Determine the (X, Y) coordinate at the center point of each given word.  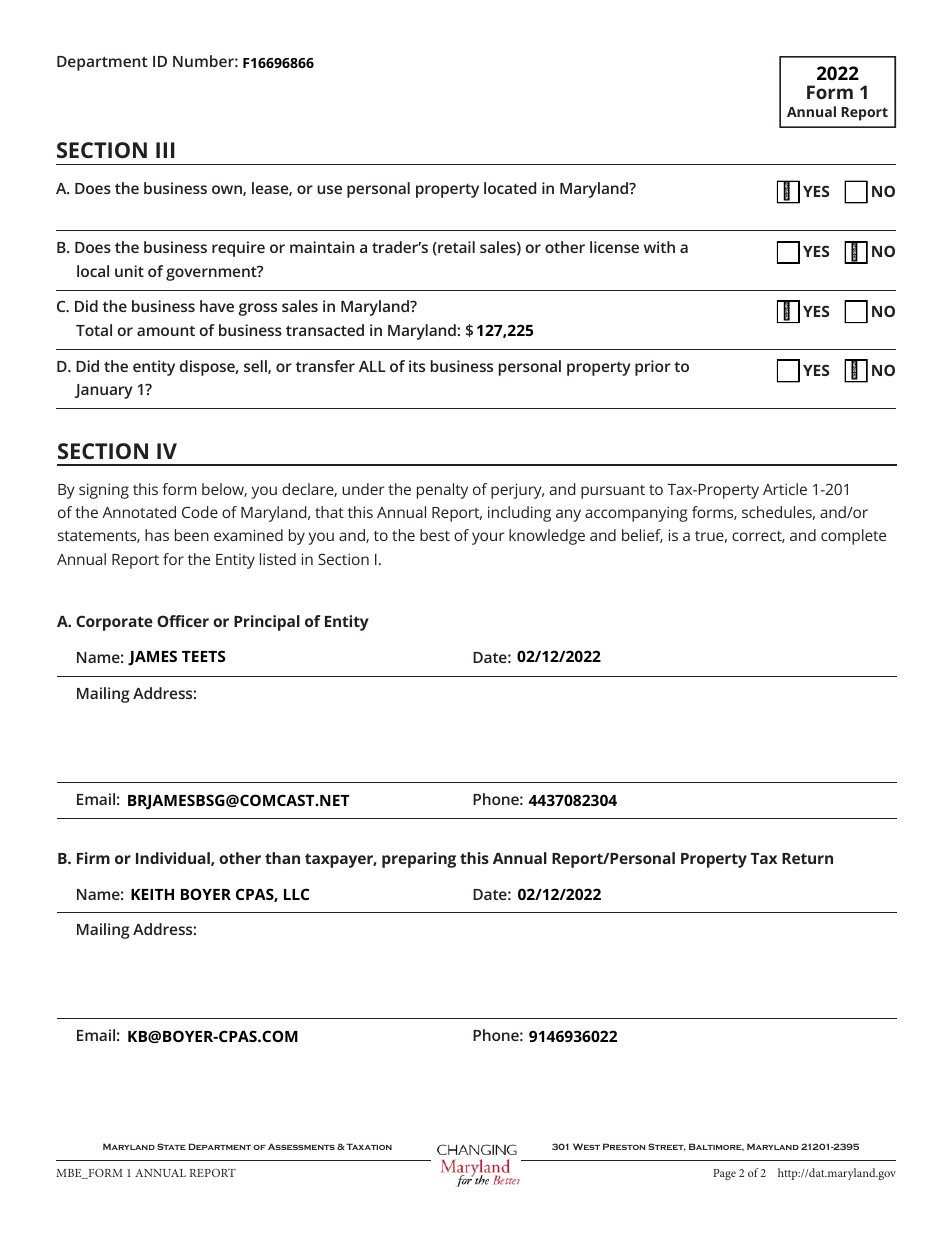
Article (785, 489)
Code (200, 512)
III (165, 150)
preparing (419, 860)
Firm (93, 858)
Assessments (301, 1146)
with (659, 247)
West (586, 1146)
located (510, 188)
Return (807, 858)
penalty (442, 491)
